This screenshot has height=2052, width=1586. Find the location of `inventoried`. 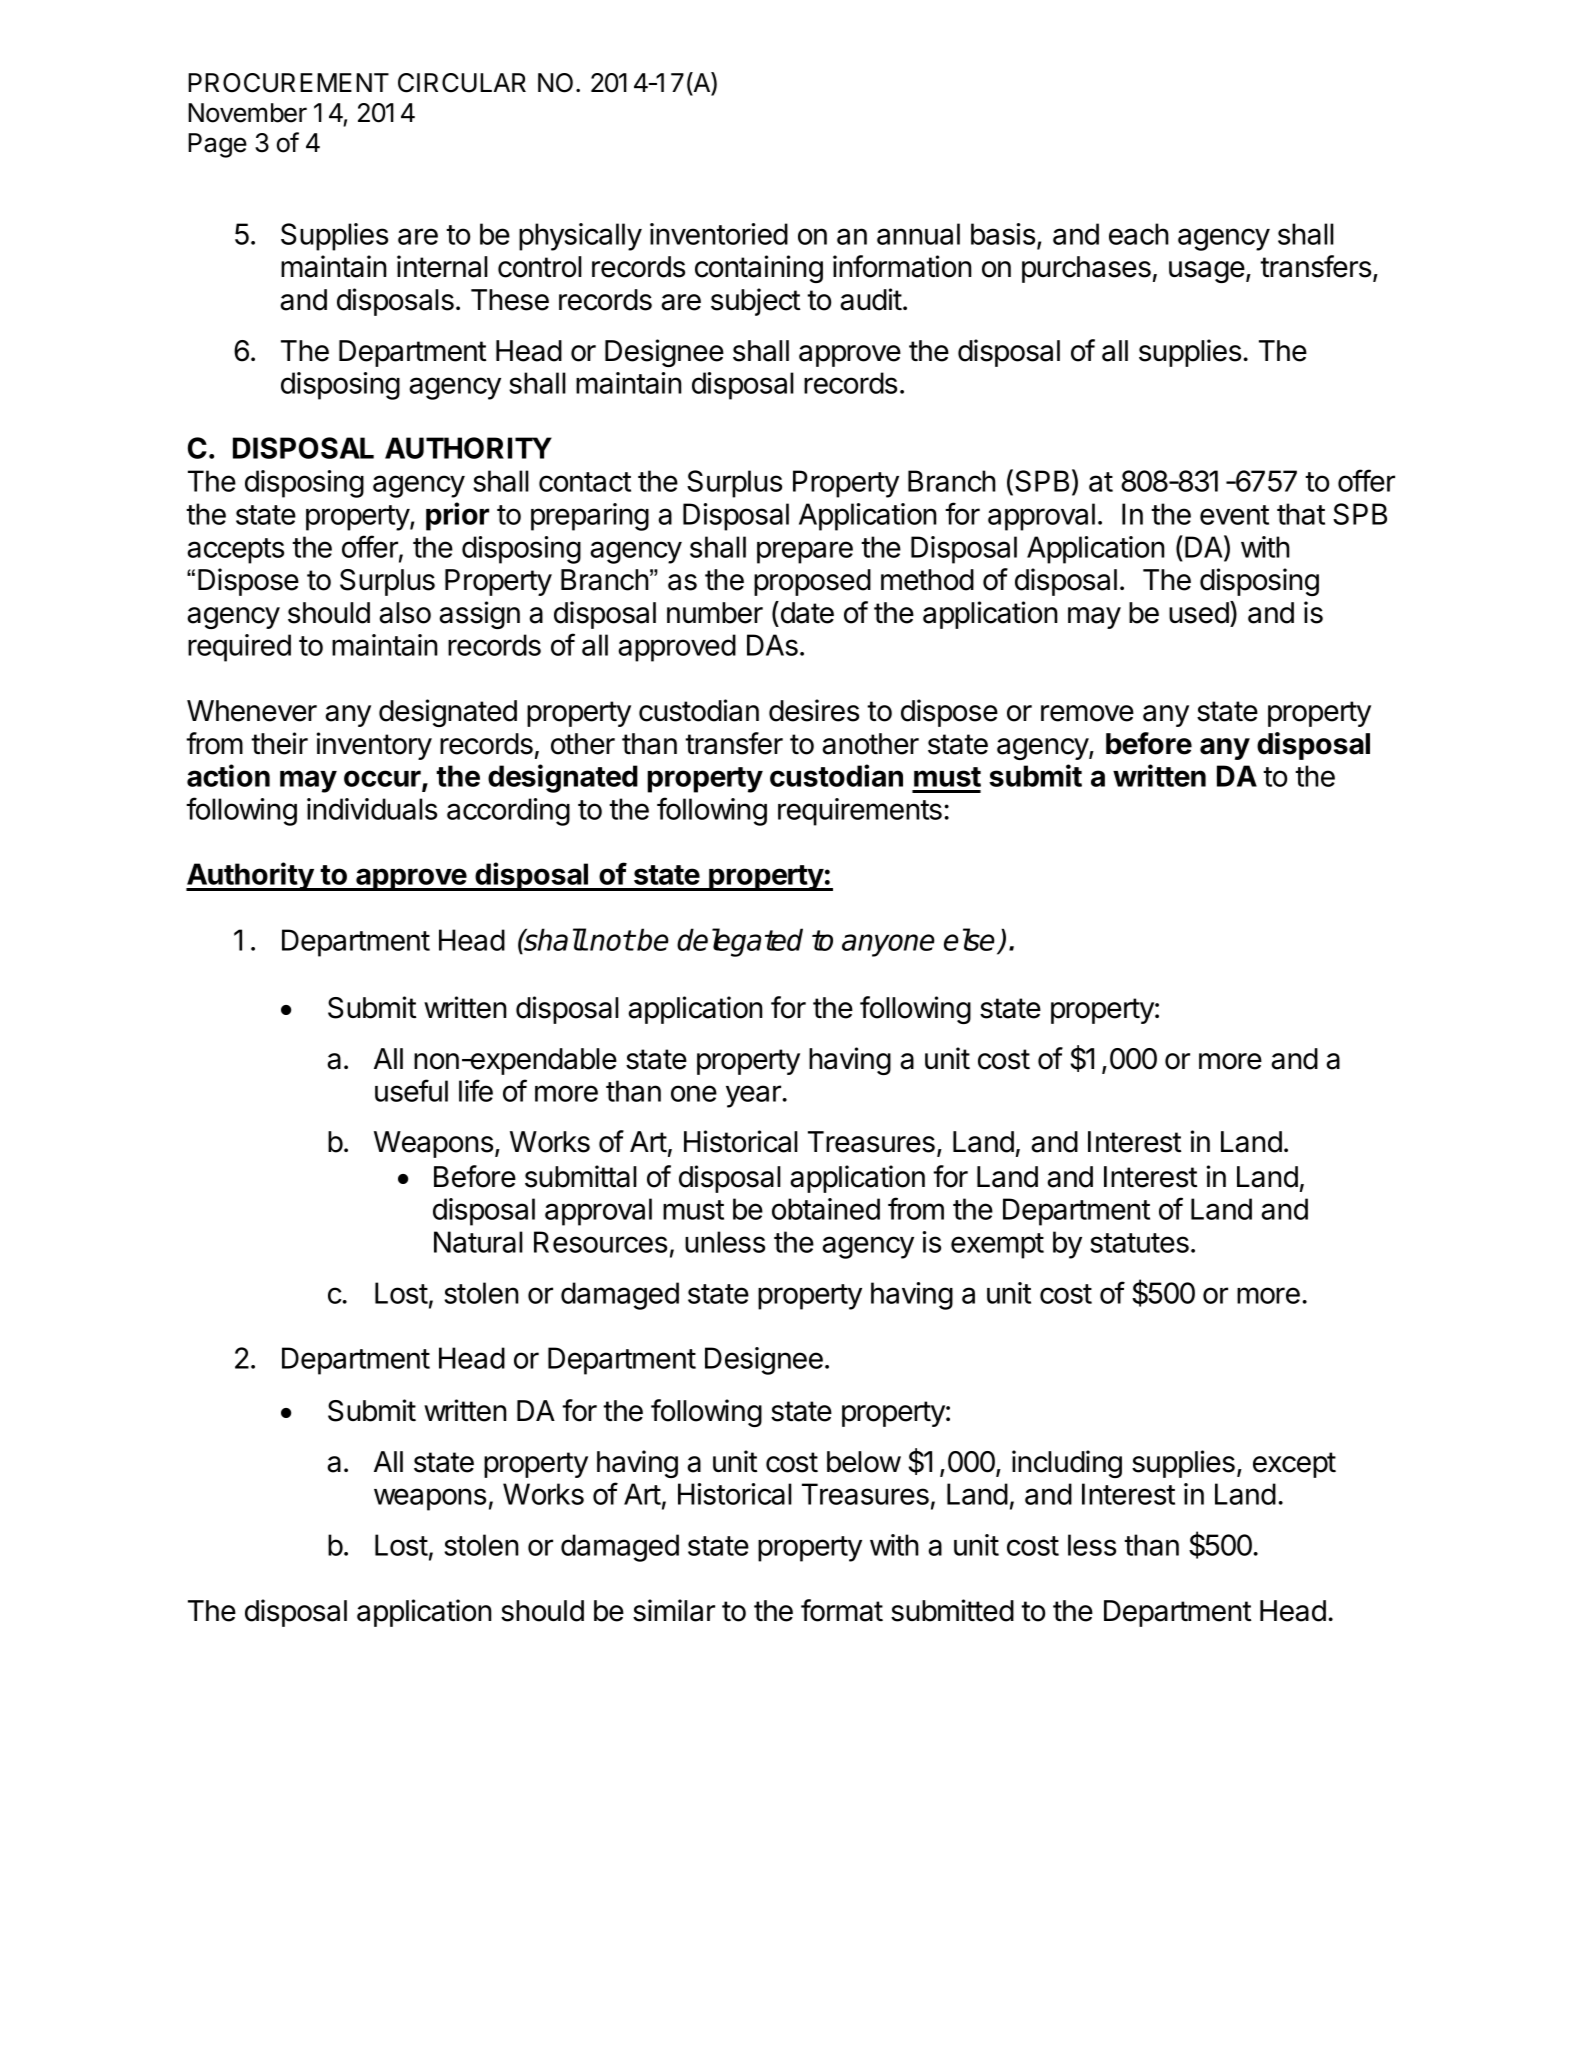

inventoried is located at coordinates (719, 234).
